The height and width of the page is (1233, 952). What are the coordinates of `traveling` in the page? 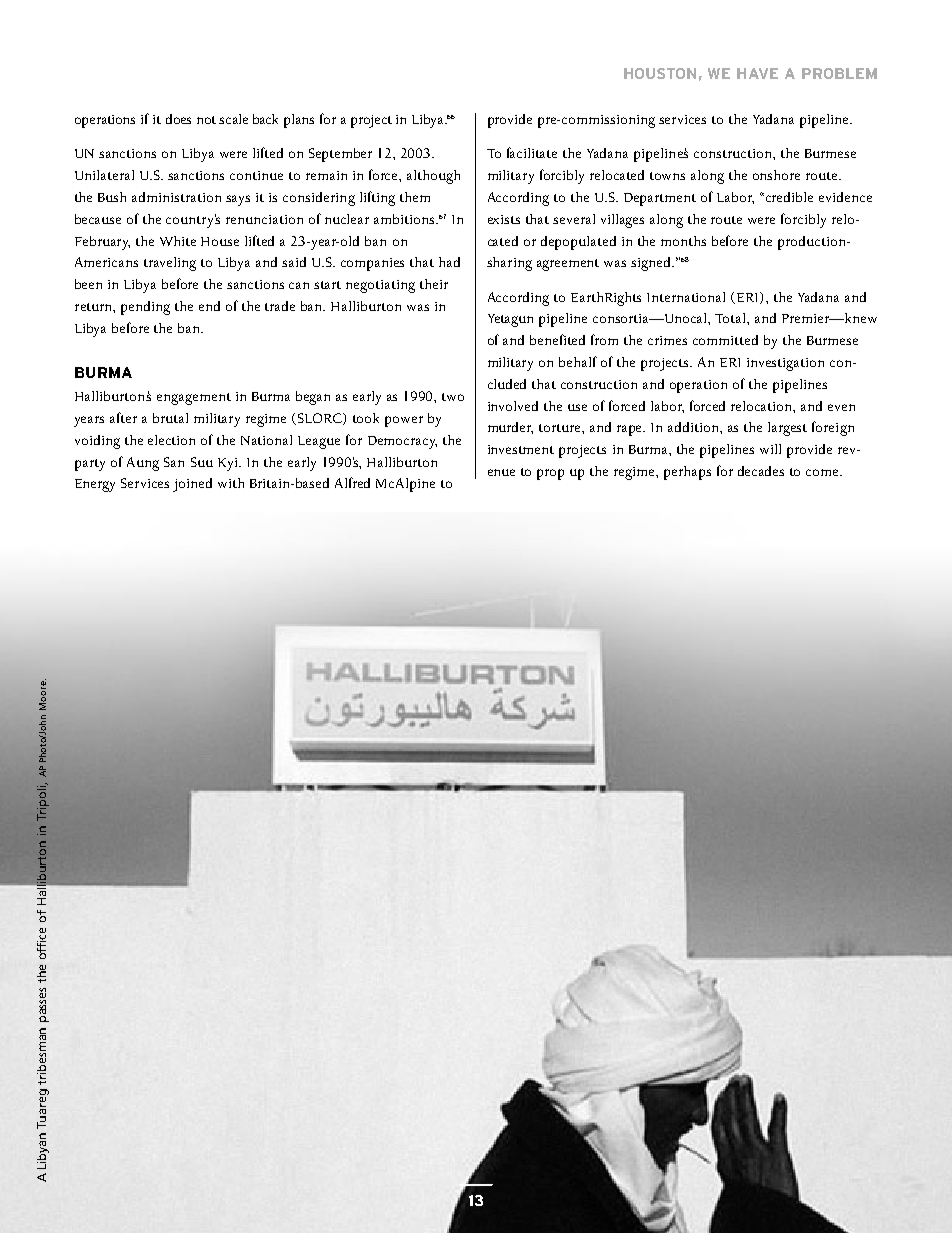 It's located at (170, 264).
